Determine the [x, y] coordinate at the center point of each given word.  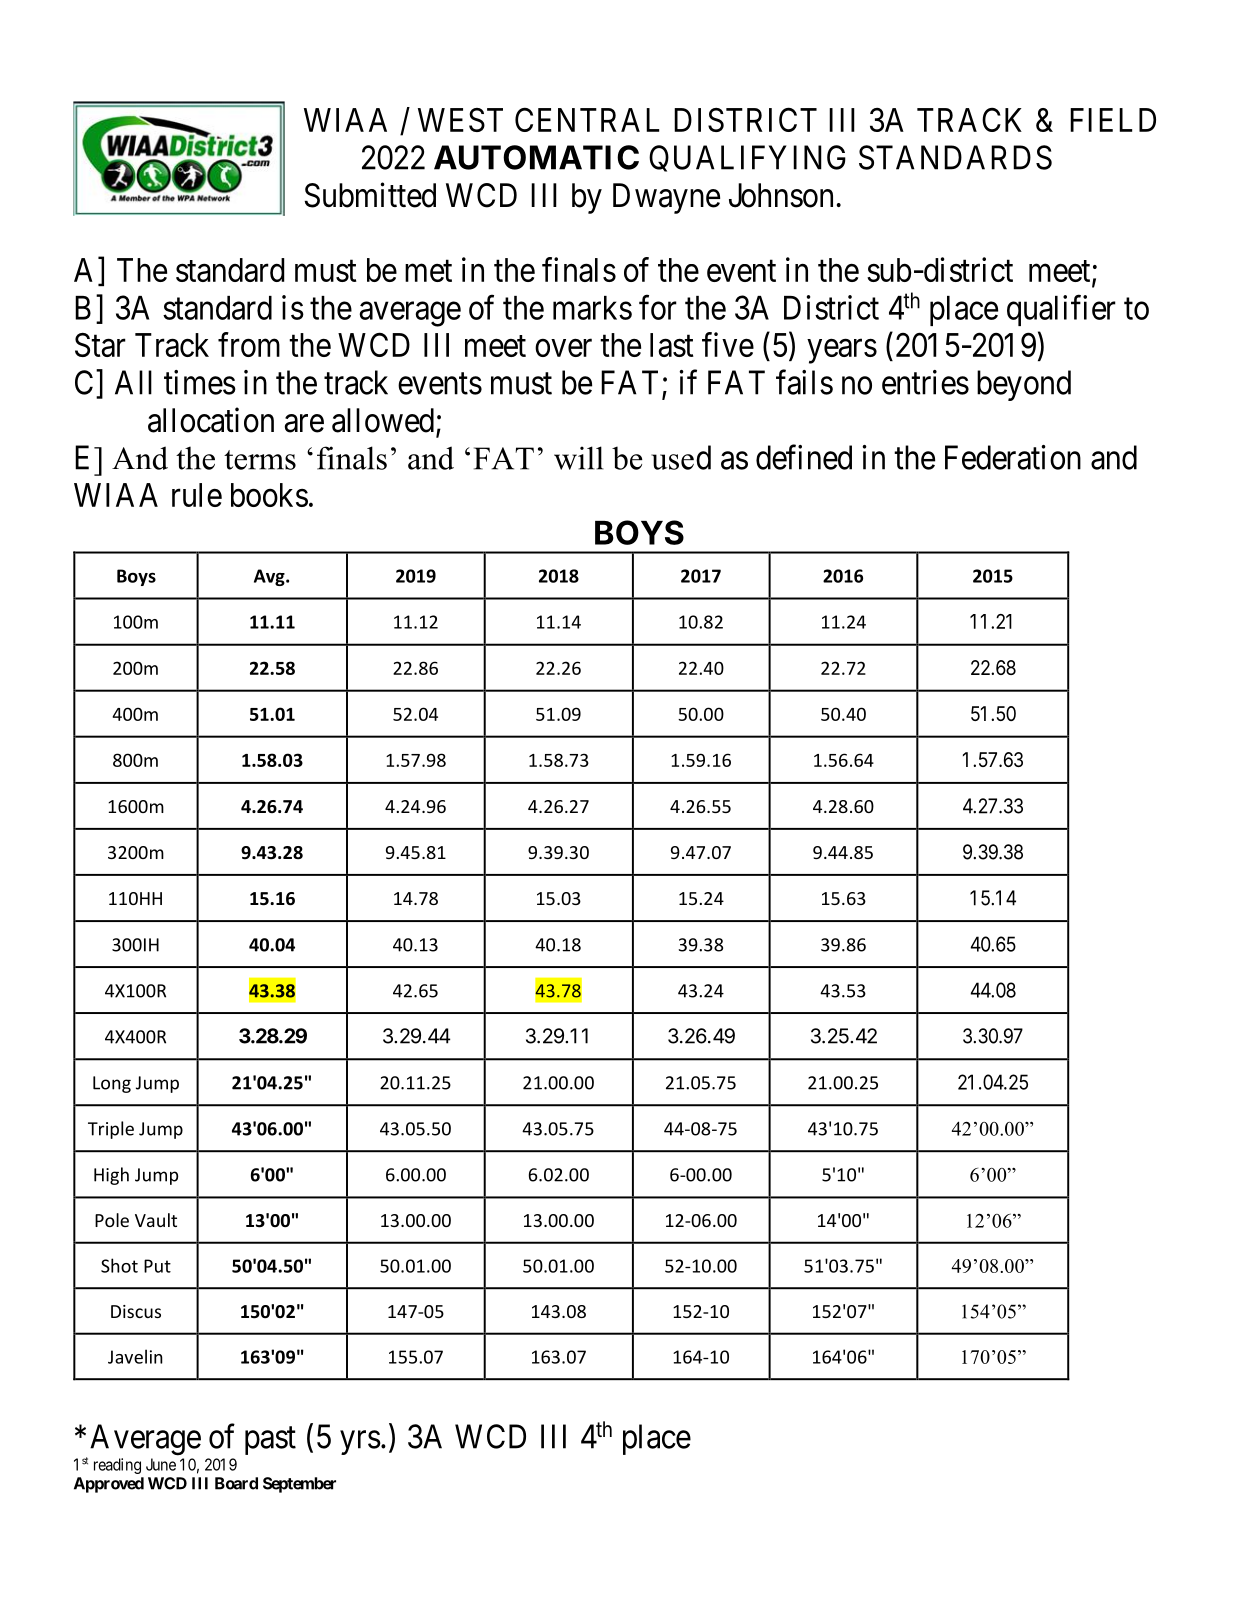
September [299, 1485]
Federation [1013, 457]
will [579, 458]
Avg [270, 577]
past [270, 1441]
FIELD [1113, 120]
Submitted [370, 195]
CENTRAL [587, 119]
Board [236, 1483]
